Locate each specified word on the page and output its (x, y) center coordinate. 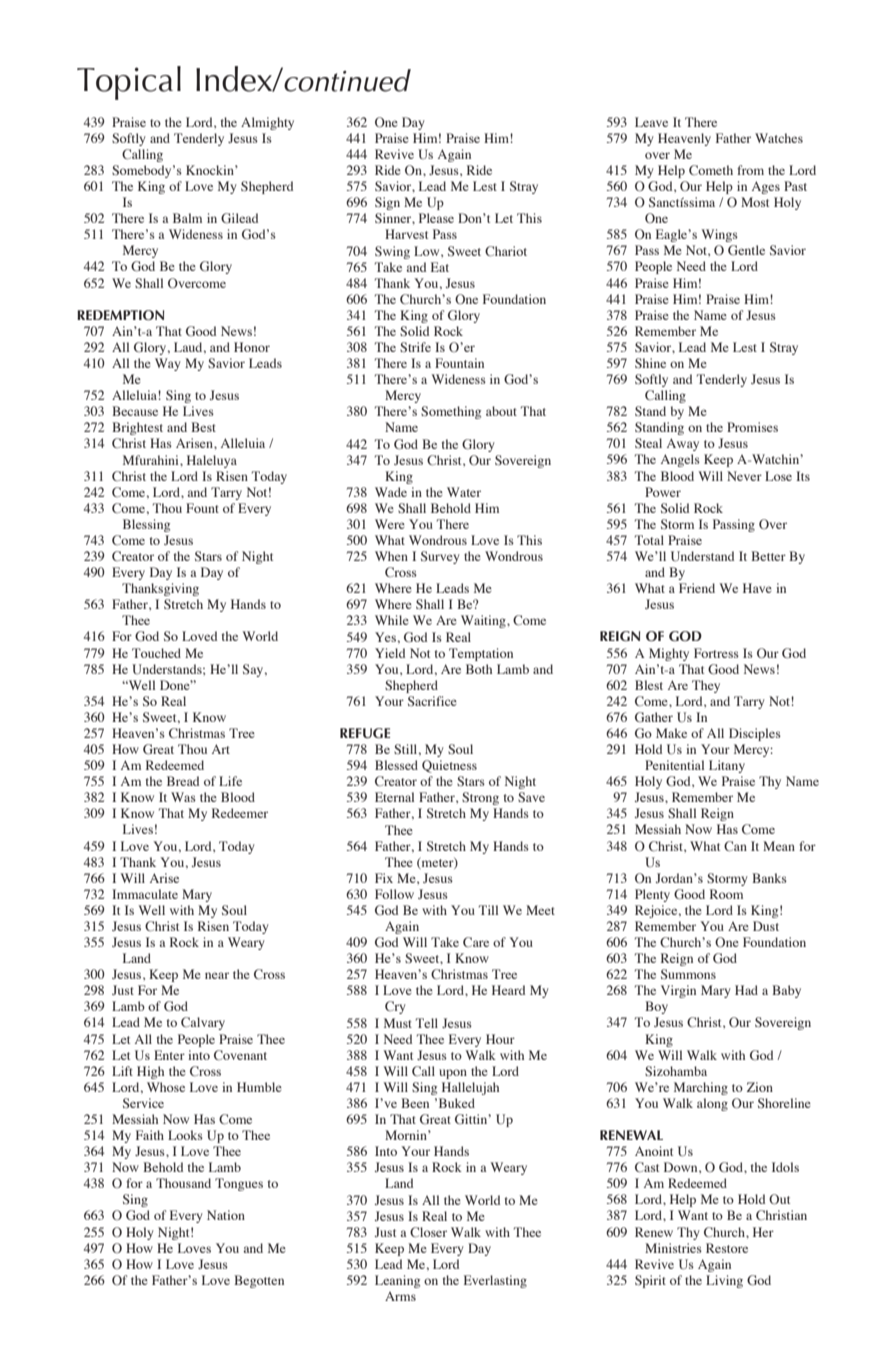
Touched (156, 653)
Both (479, 669)
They (706, 686)
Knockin (211, 170)
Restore (727, 1248)
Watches (779, 138)
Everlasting (495, 1281)
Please (436, 218)
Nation (226, 1215)
